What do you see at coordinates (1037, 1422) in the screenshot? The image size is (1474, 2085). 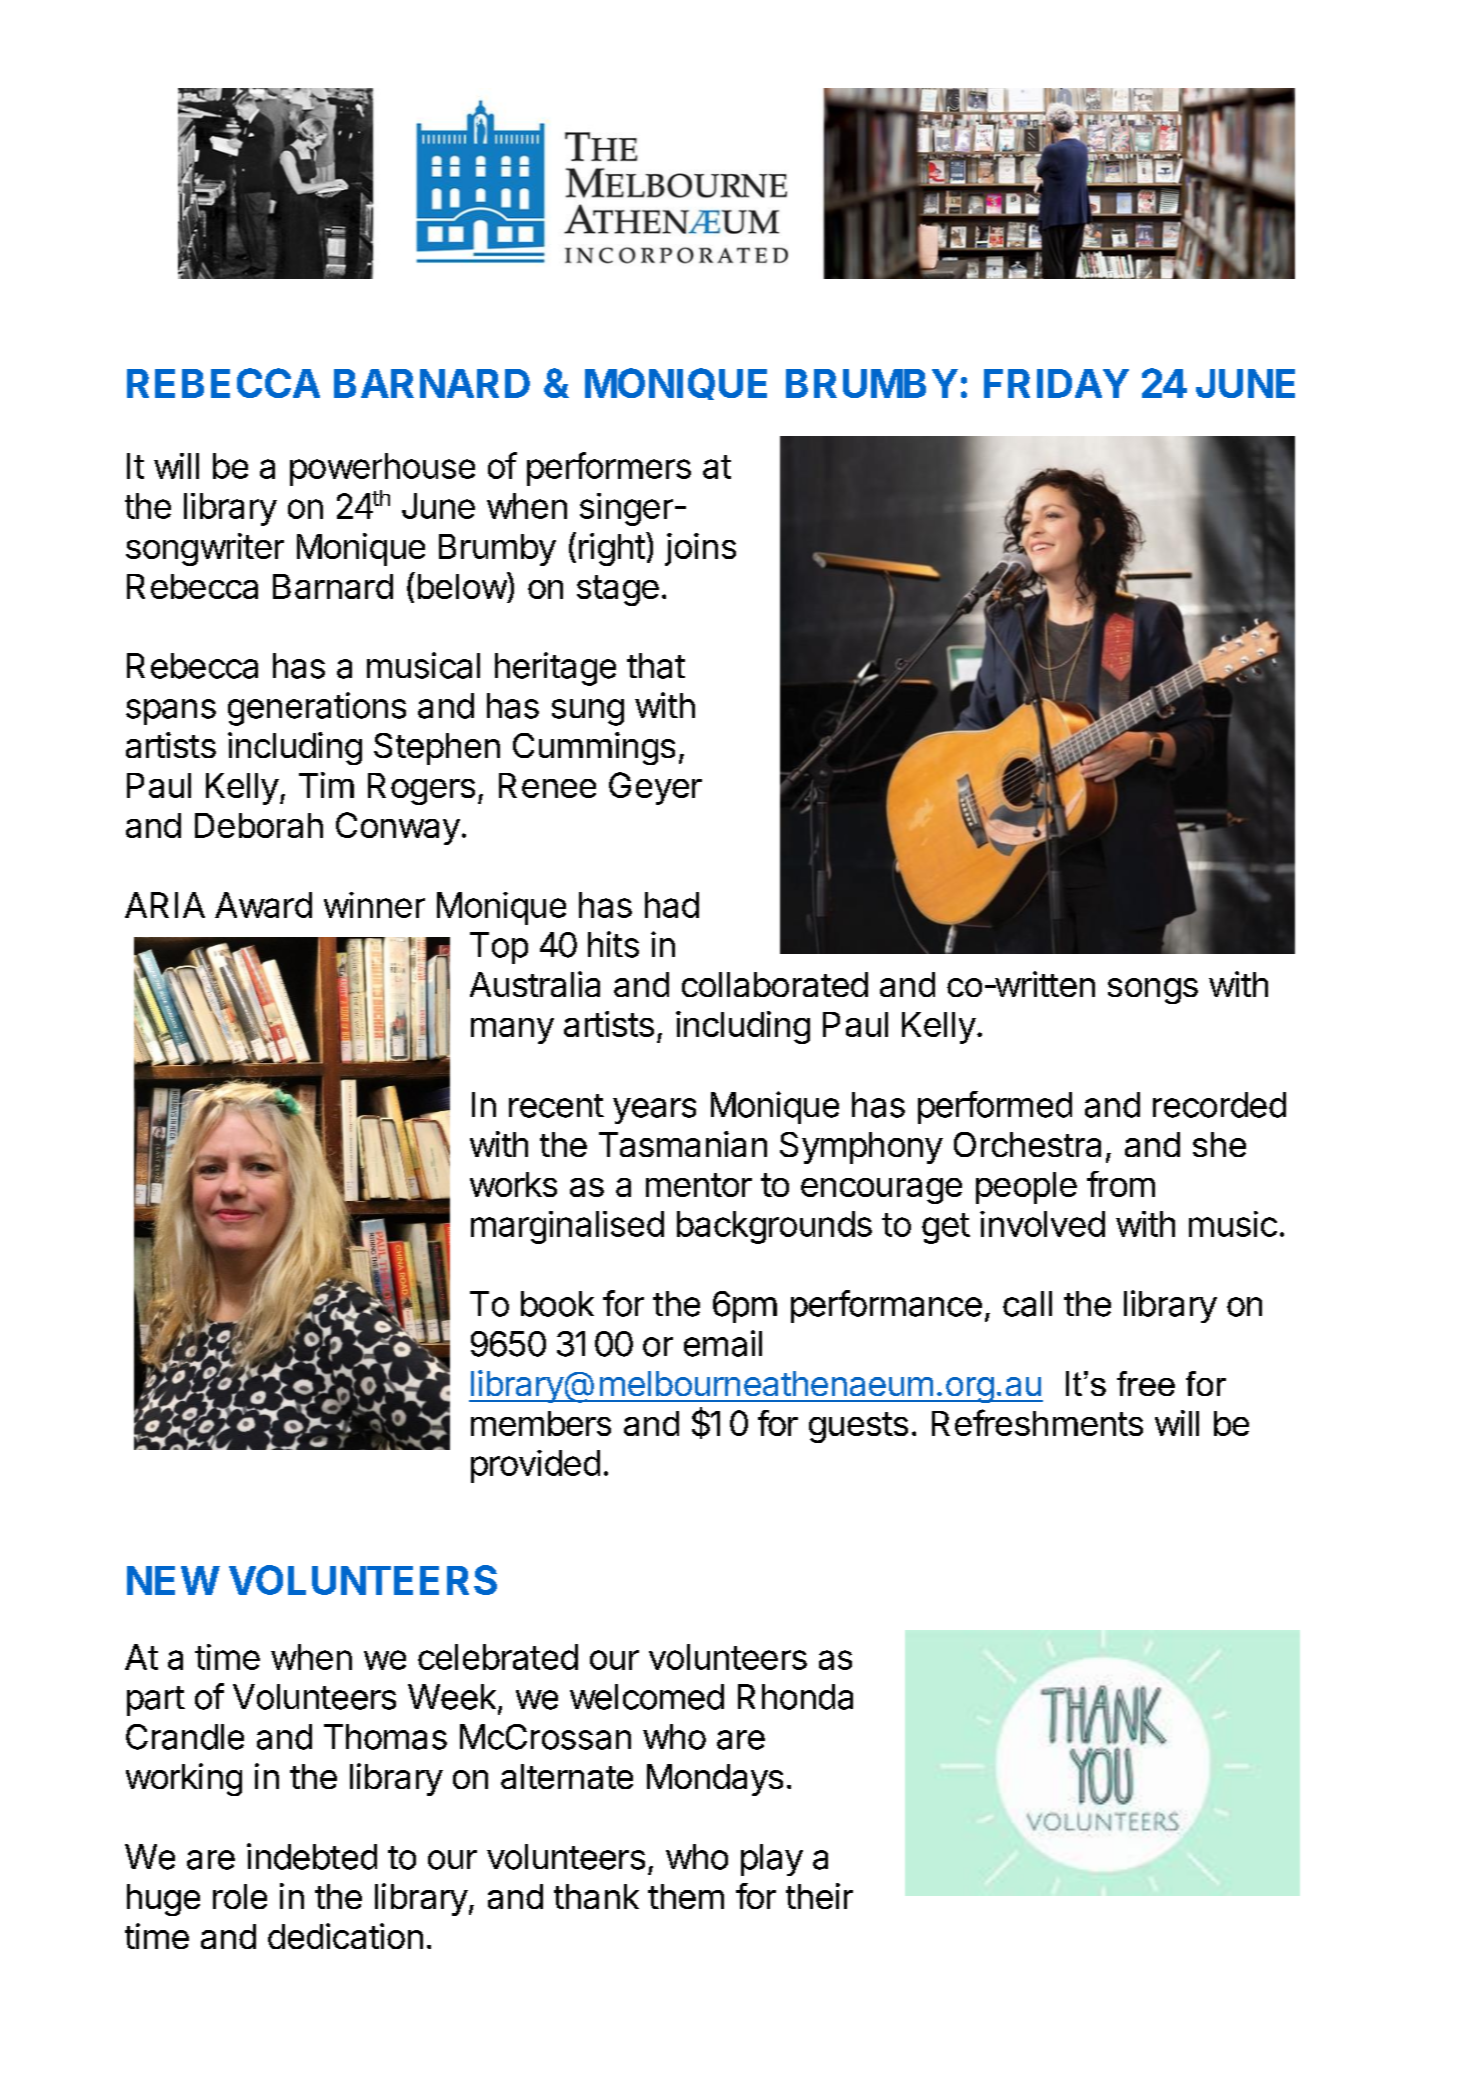 I see `Refreshments` at bounding box center [1037, 1422].
